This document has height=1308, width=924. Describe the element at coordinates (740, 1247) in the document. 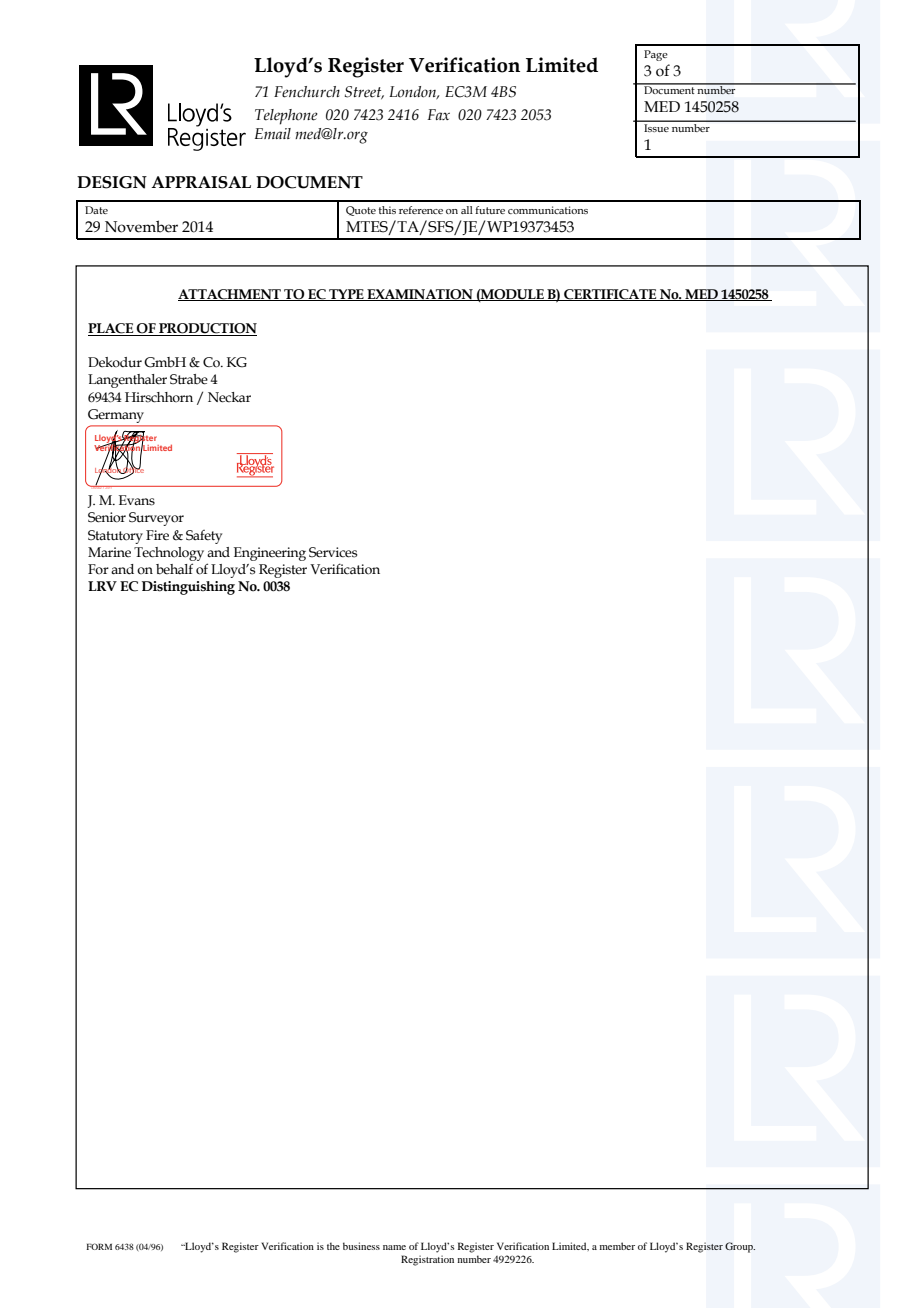

I see `Group` at that location.
